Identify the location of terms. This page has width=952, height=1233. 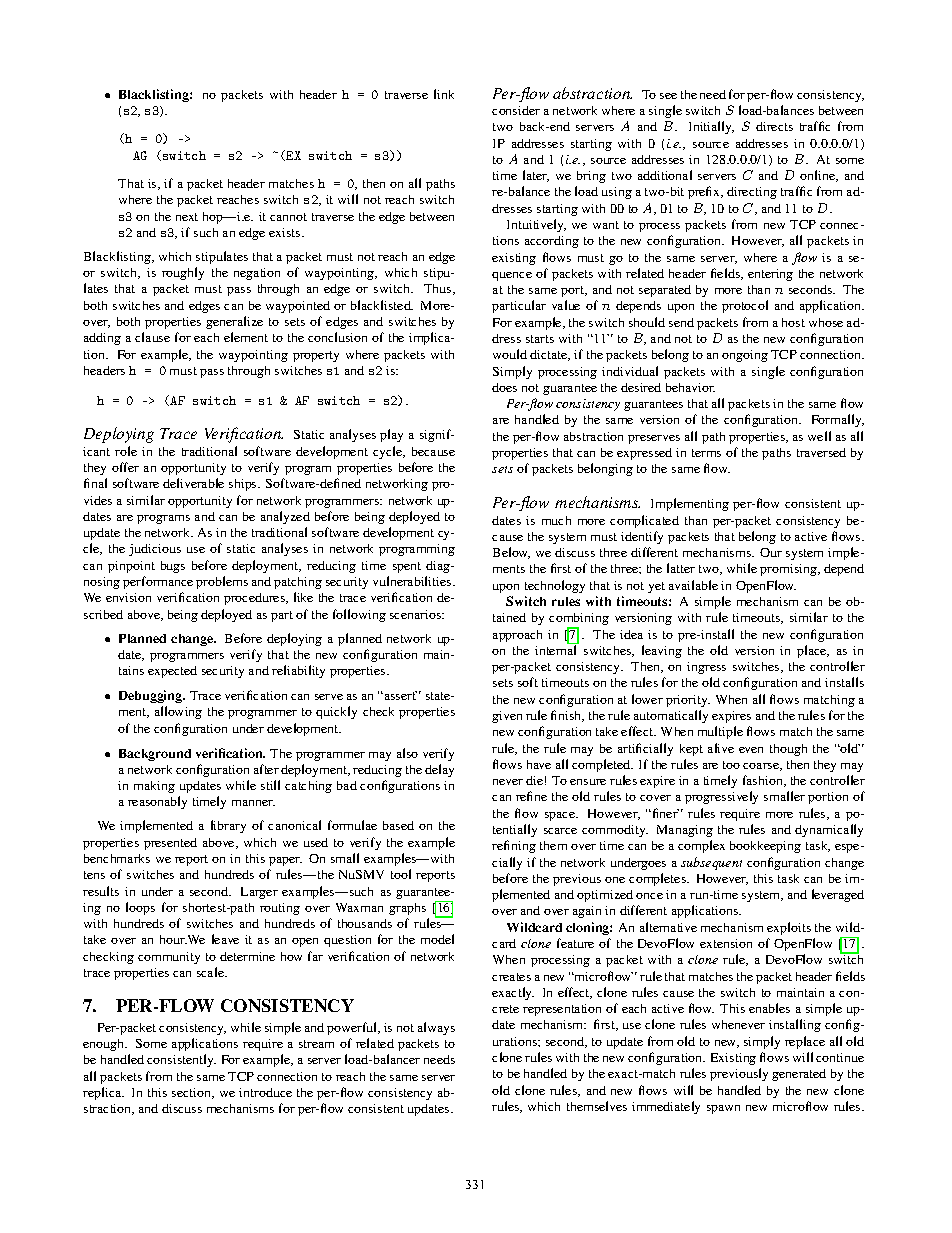
(706, 453).
